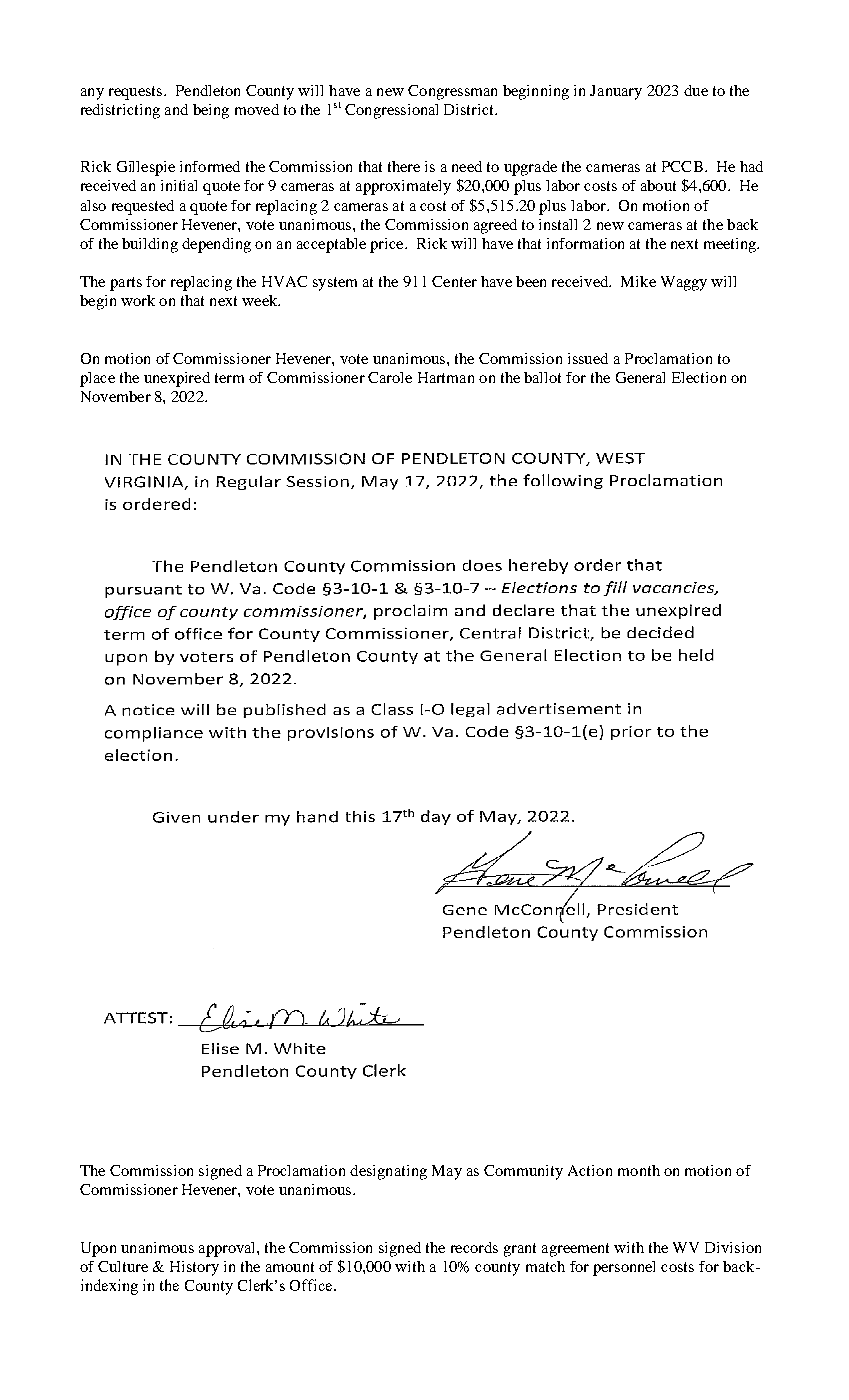 The height and width of the page is (1400, 849). I want to click on November, so click(116, 396).
